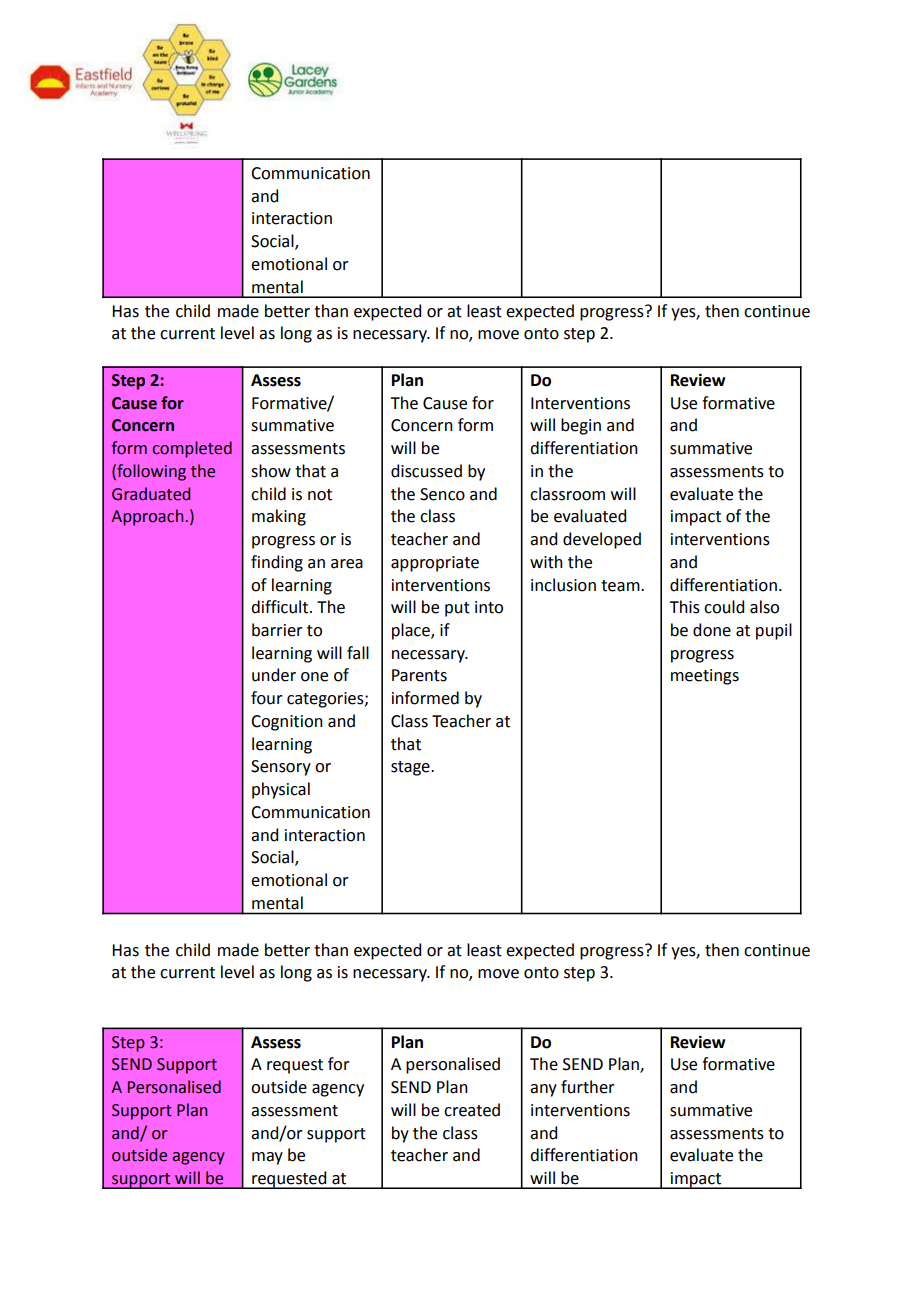 The width and height of the document is (924, 1307). I want to click on barrier, so click(277, 630).
